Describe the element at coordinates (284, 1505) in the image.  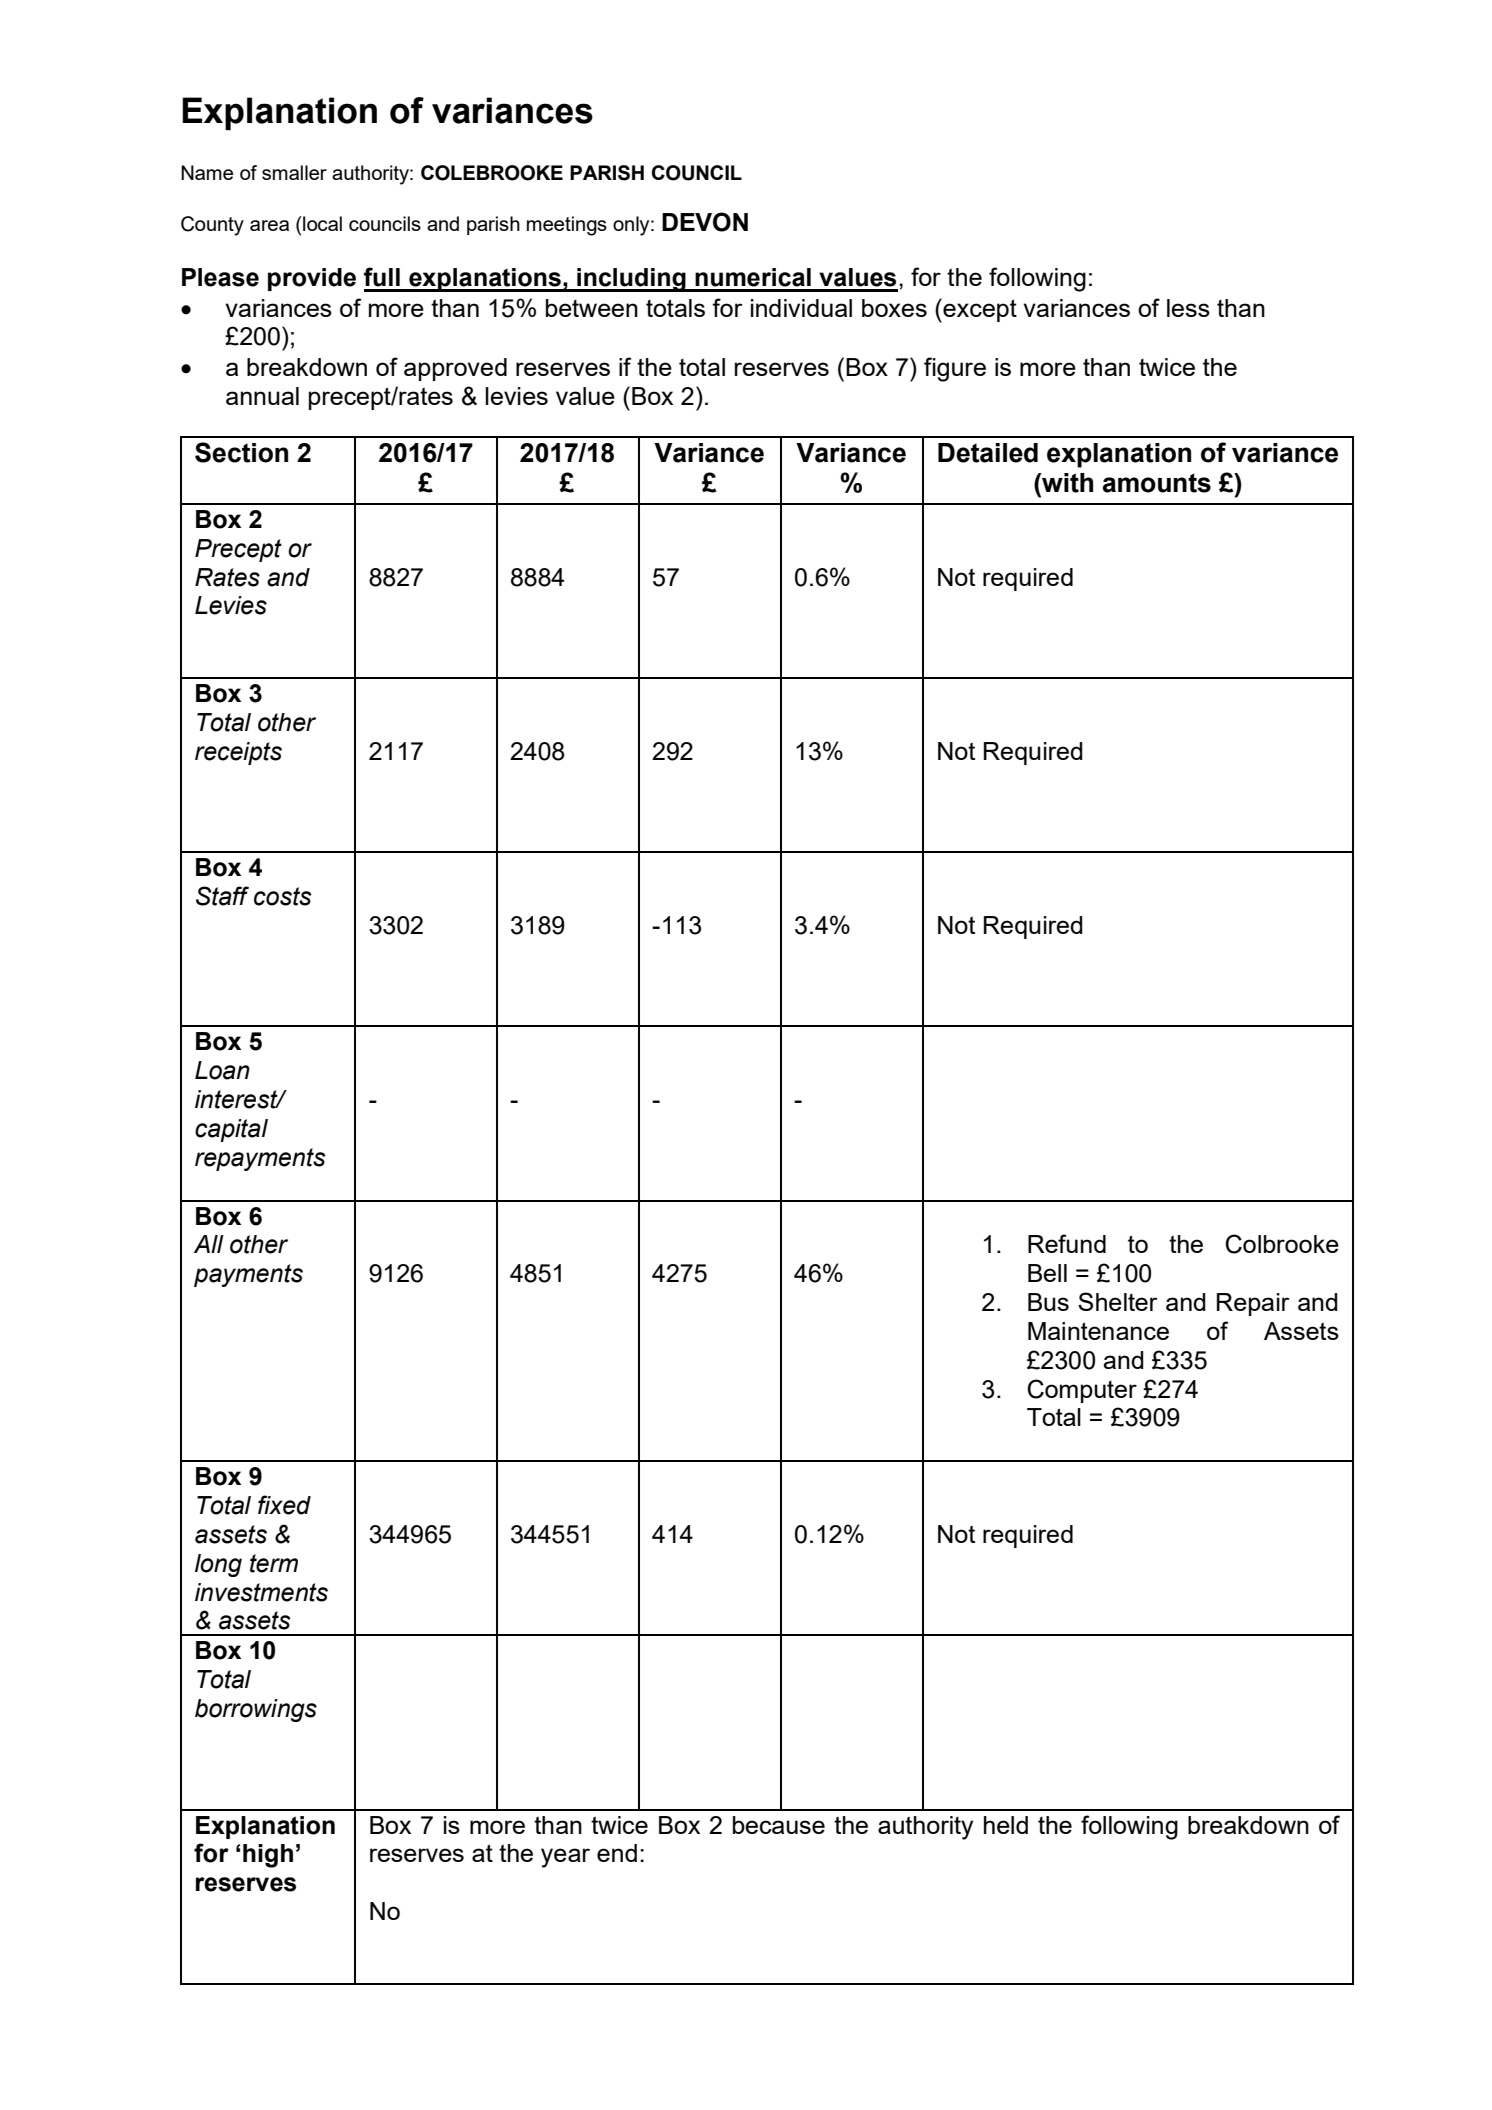
I see `fixed` at that location.
